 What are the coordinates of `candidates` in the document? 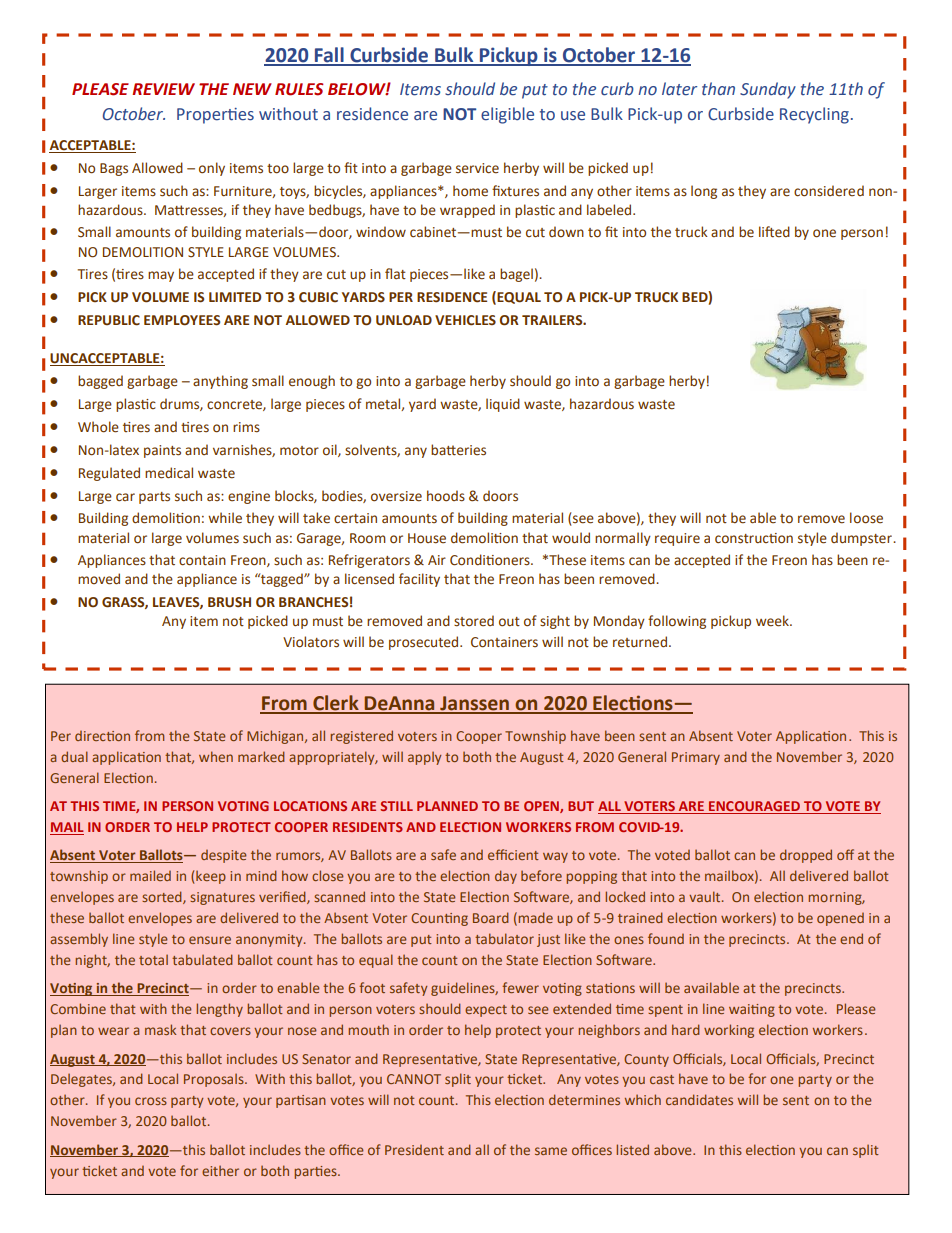 It's located at (699, 1099).
